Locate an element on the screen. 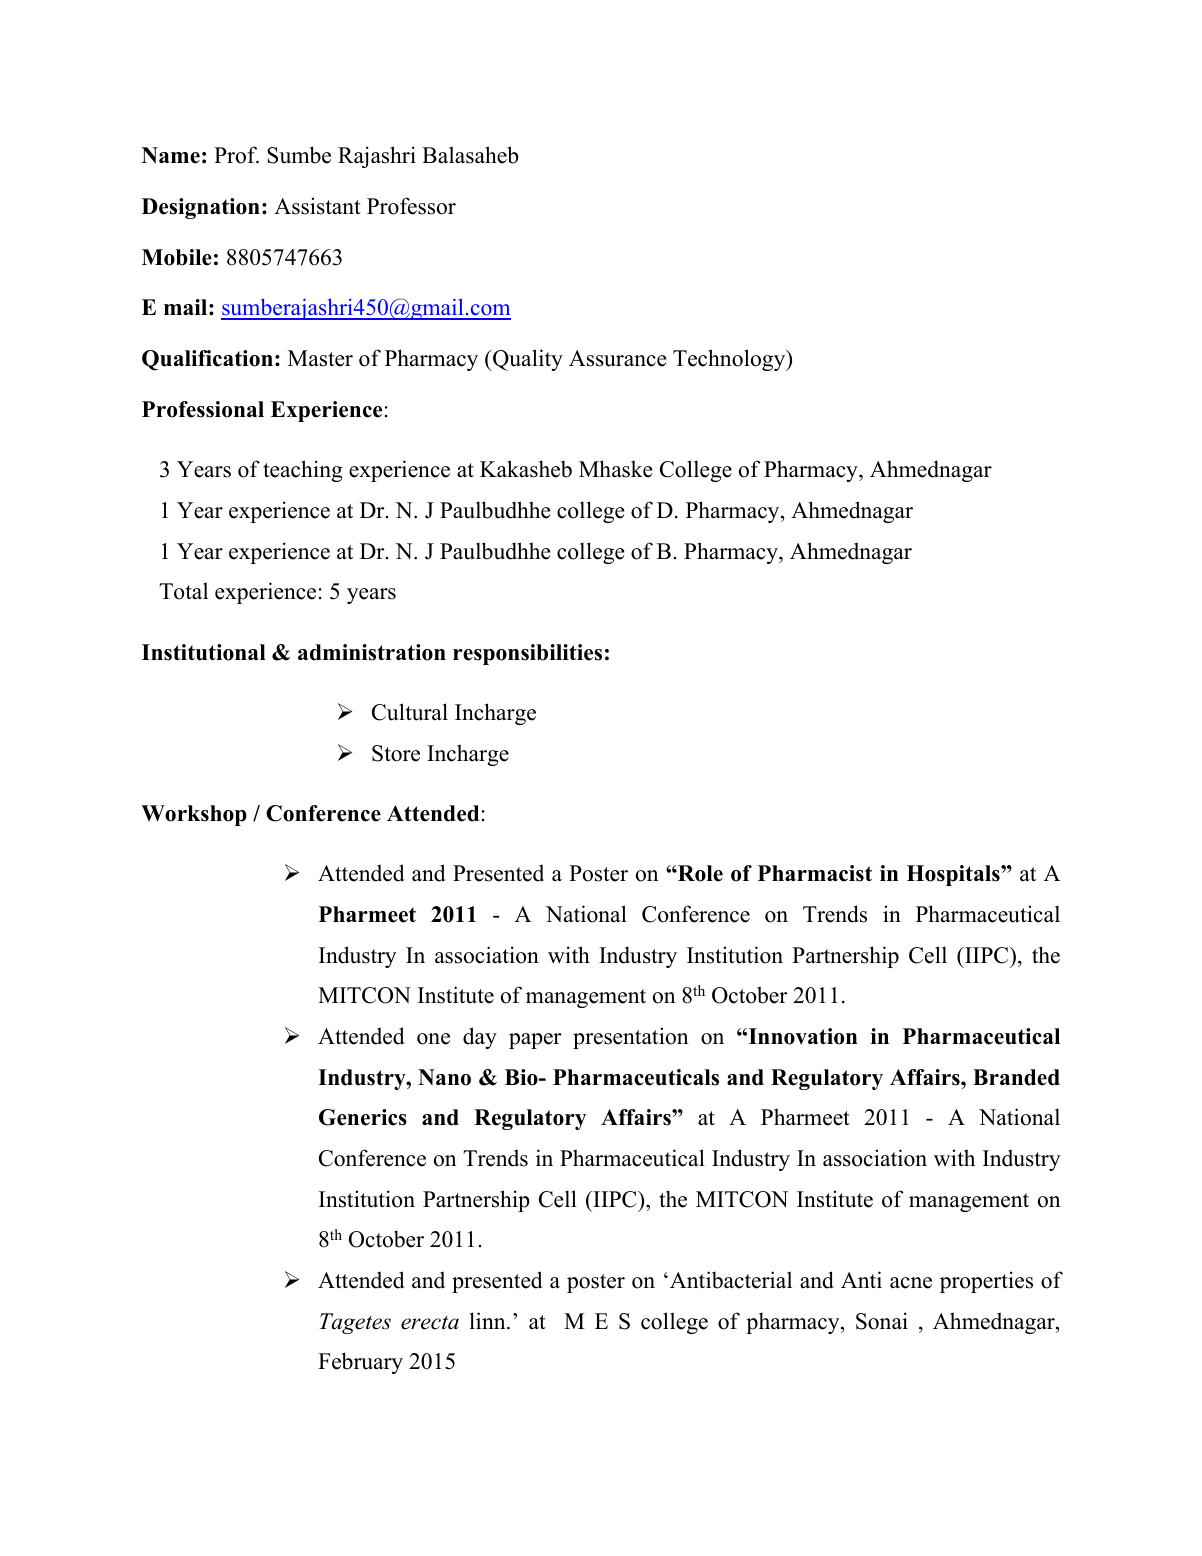 The image size is (1202, 1556). acne is located at coordinates (911, 1283).
